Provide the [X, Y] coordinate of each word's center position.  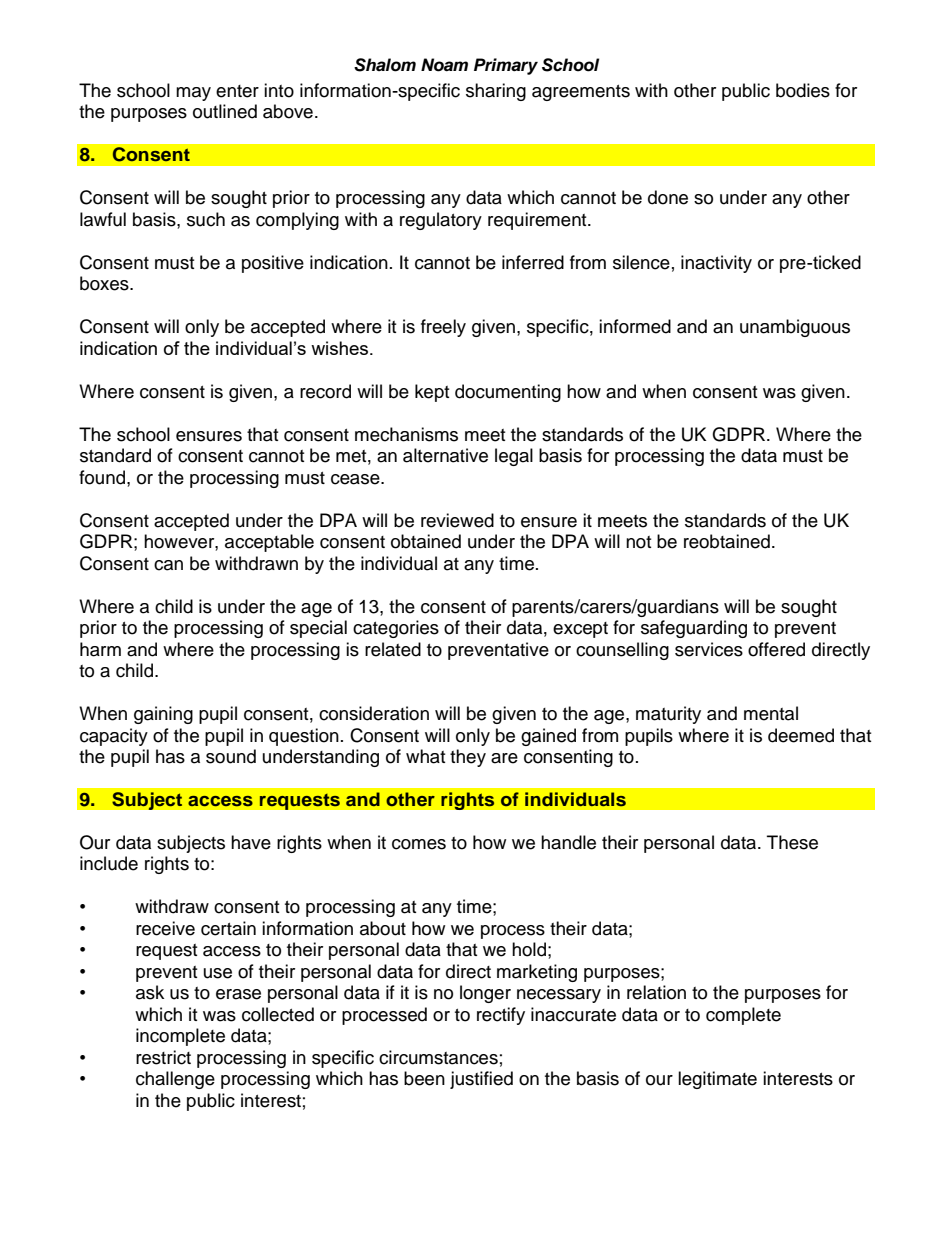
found [102, 477]
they [468, 758]
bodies [803, 90]
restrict [163, 1057]
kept [432, 393]
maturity [668, 715]
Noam [444, 65]
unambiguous [795, 328]
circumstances [438, 1057]
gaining [163, 715]
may [193, 94]
